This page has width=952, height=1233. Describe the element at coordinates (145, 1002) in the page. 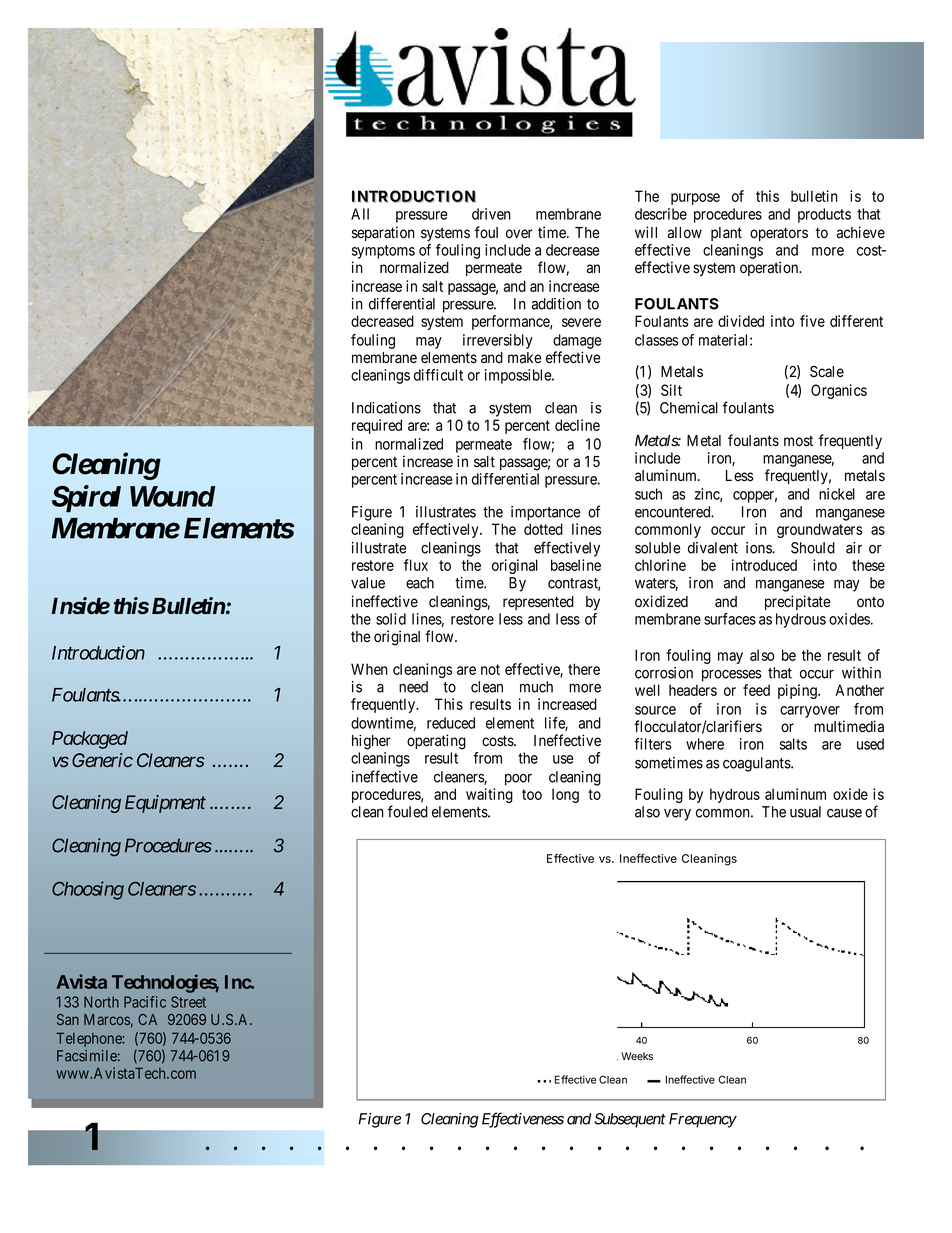

I see `Pacific` at that location.
